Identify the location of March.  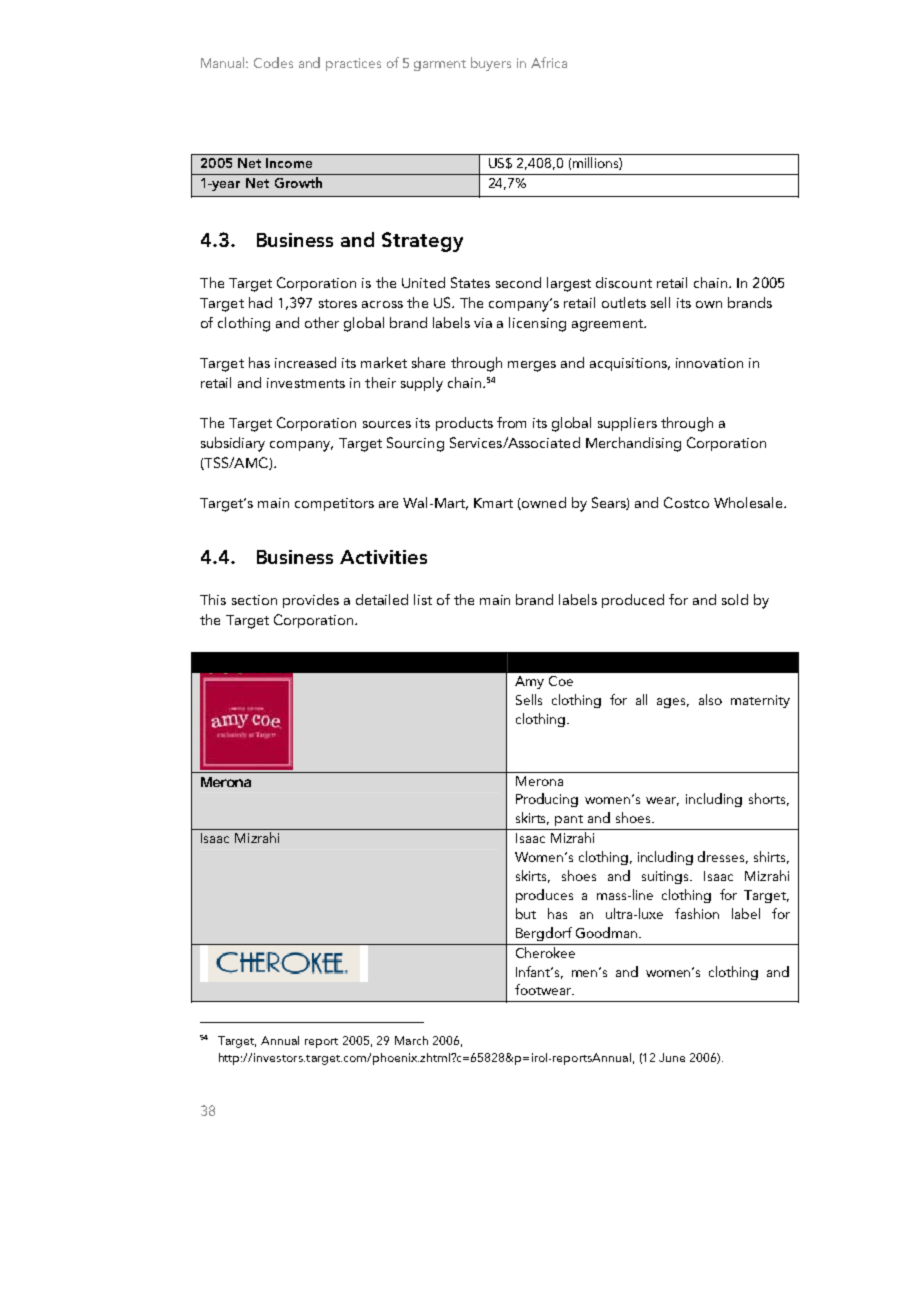
(411, 1040).
